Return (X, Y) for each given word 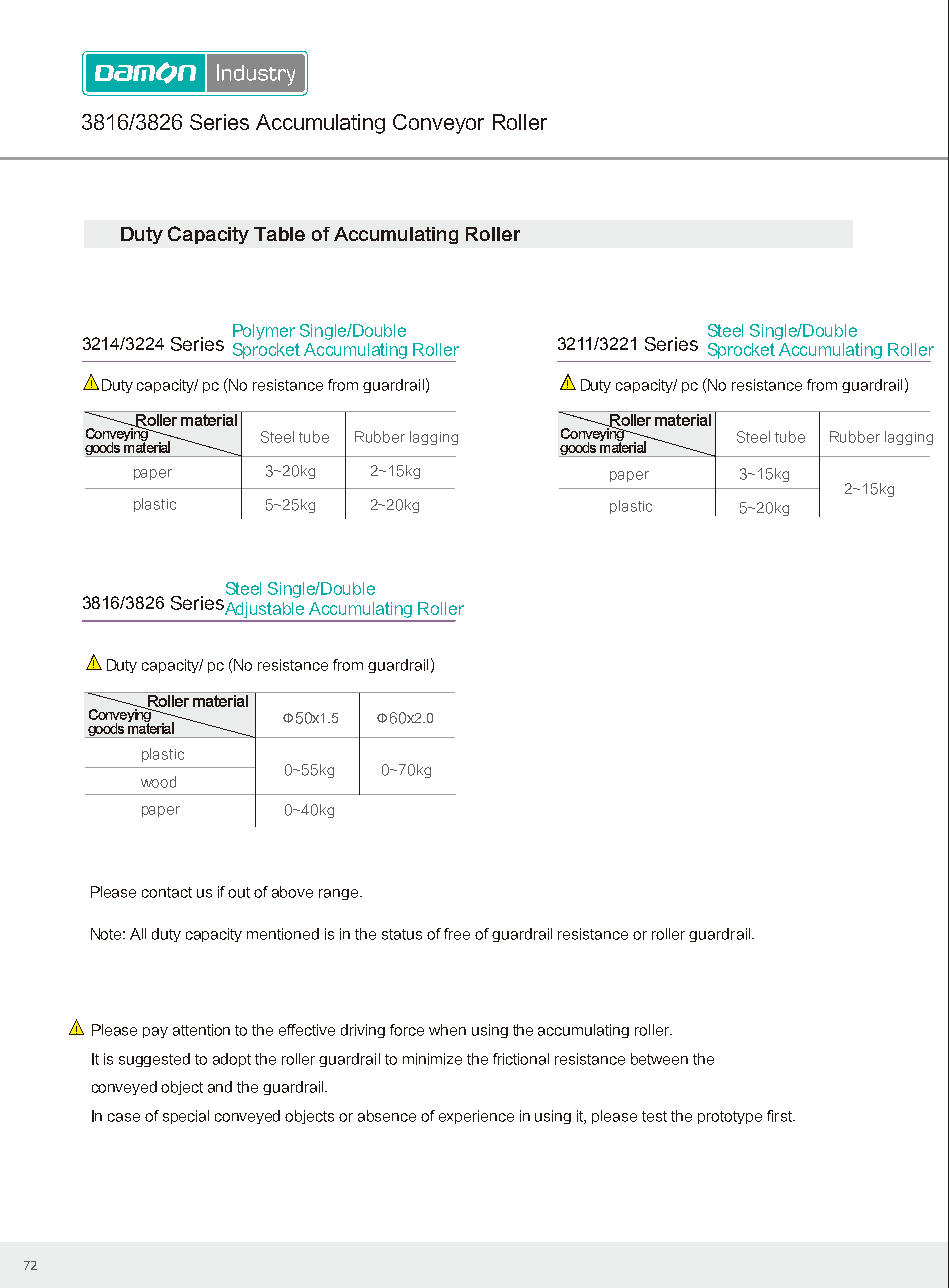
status (402, 934)
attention (201, 1030)
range (340, 894)
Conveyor (438, 124)
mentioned (283, 934)
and (220, 1087)
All (138, 934)
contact (167, 892)
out (239, 892)
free (457, 934)
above (292, 892)
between (659, 1059)
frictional (521, 1059)
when (447, 1030)
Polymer (264, 332)
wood (158, 782)
